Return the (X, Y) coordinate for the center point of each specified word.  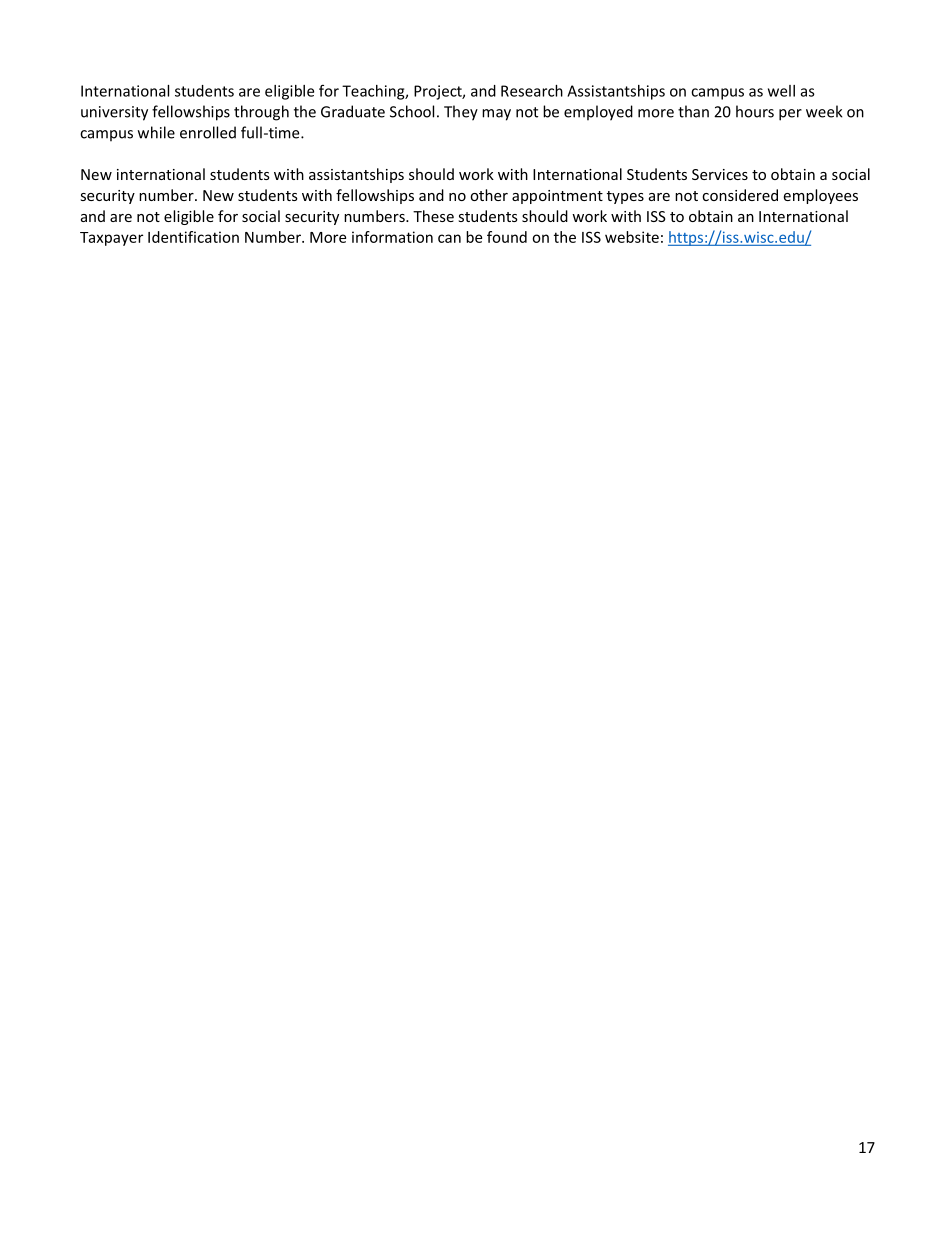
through (261, 113)
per (790, 115)
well (781, 91)
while (156, 132)
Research (532, 91)
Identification (193, 237)
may (496, 115)
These (433, 216)
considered (740, 195)
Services (720, 174)
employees (820, 196)
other (489, 195)
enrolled (208, 132)
